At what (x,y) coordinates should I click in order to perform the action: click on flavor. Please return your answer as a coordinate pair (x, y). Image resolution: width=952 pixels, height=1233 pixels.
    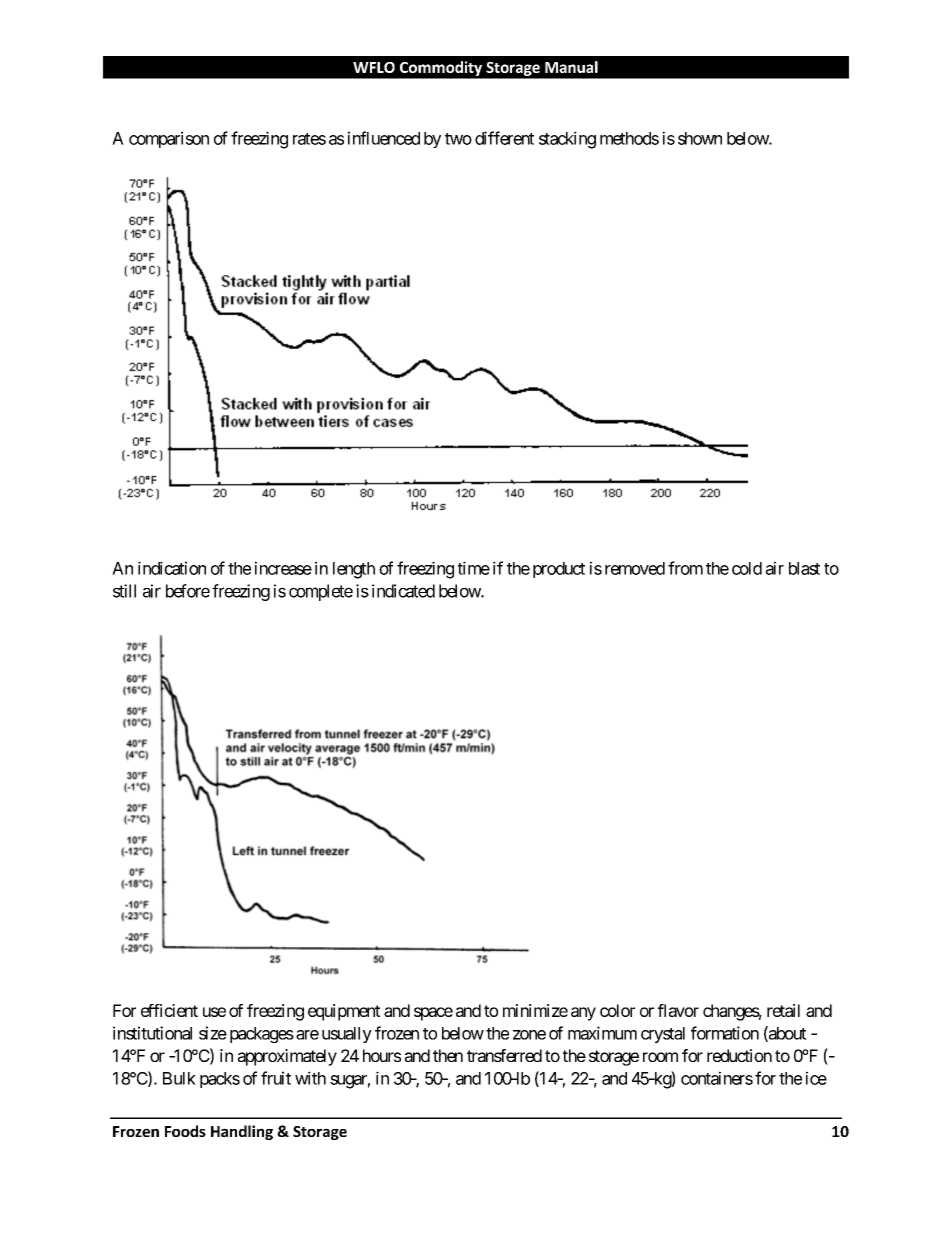
    Looking at the image, I should click on (678, 1010).
